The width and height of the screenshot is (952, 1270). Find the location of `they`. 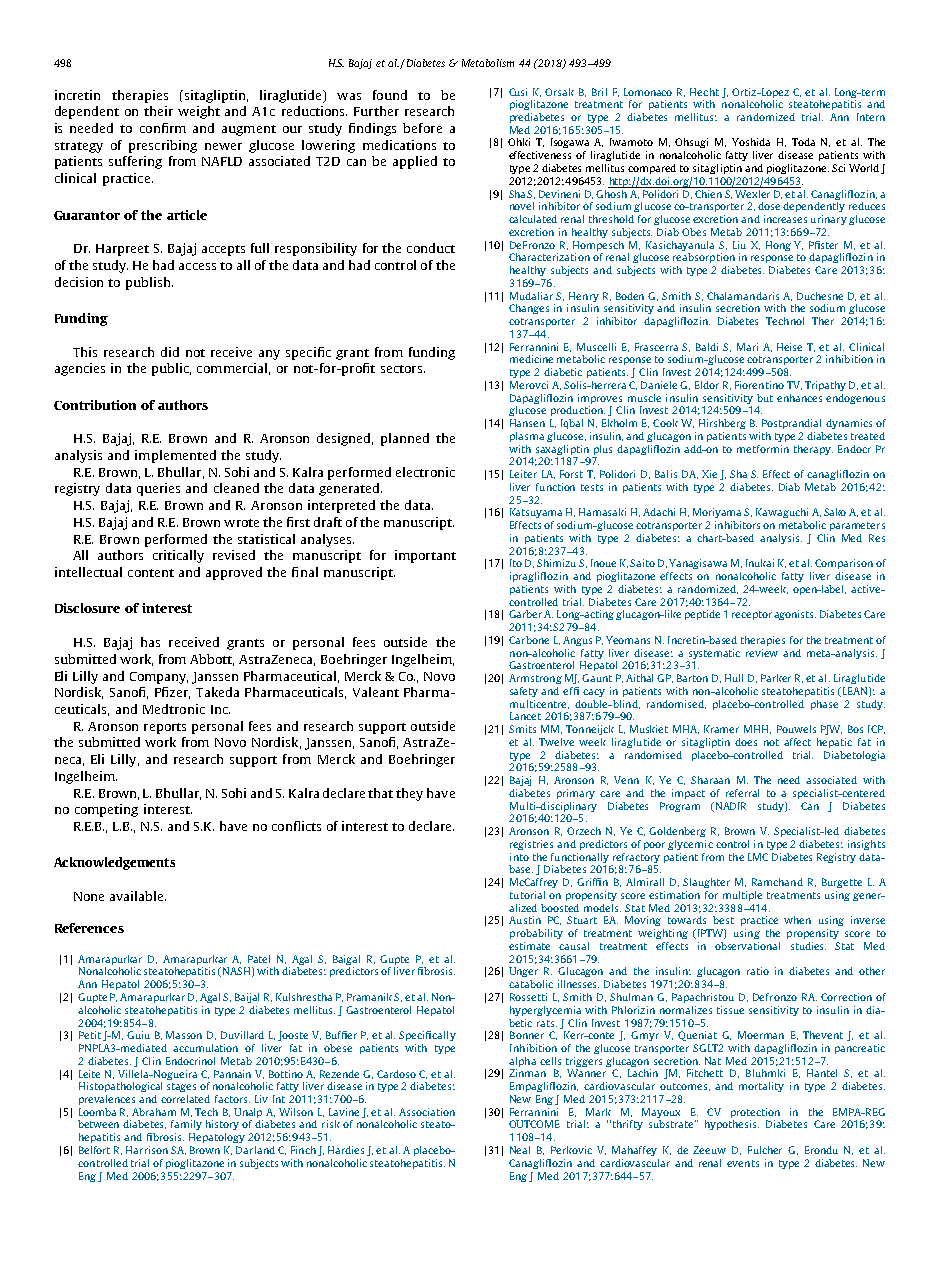

they is located at coordinates (409, 794).
